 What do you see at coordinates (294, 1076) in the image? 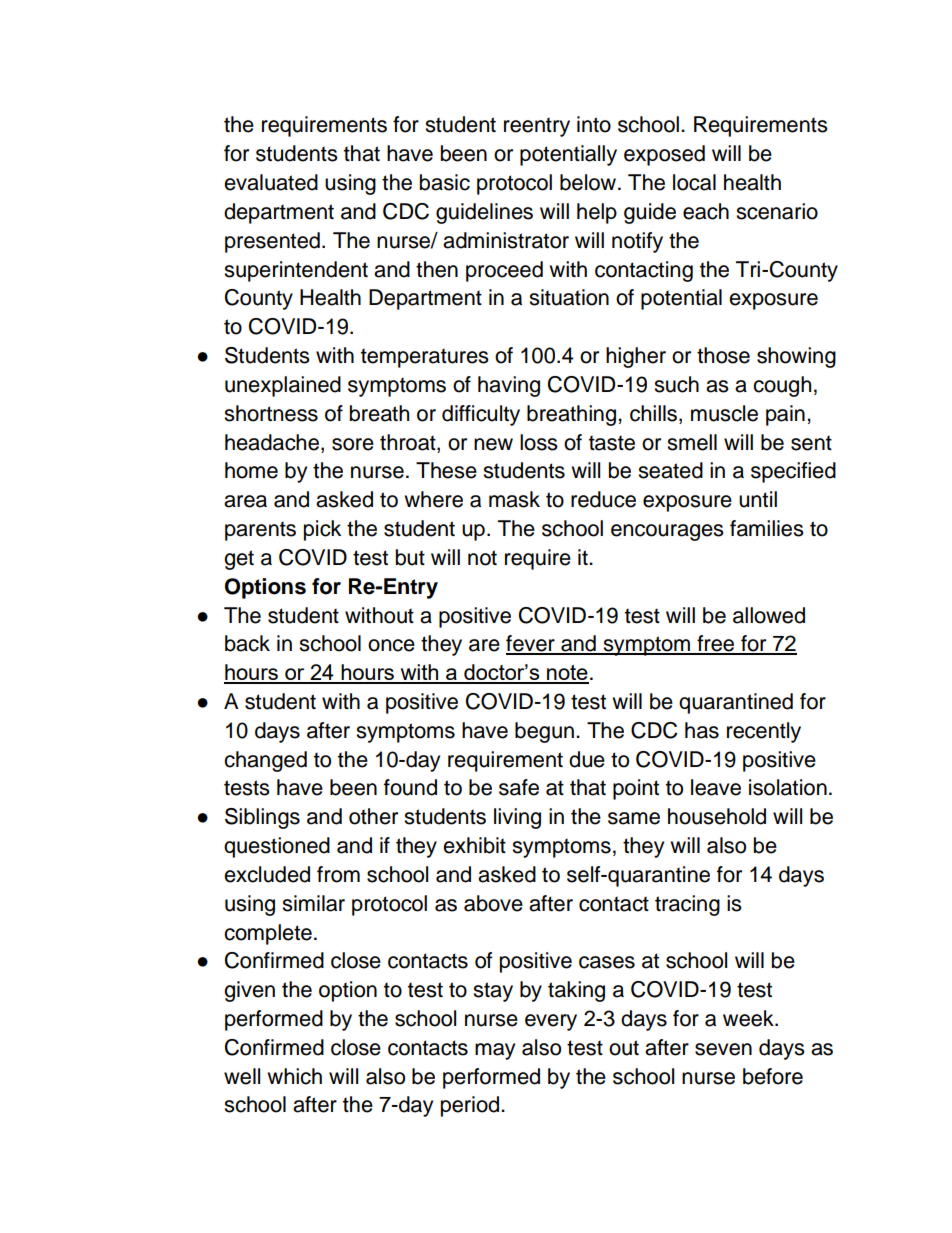
I see `which` at bounding box center [294, 1076].
